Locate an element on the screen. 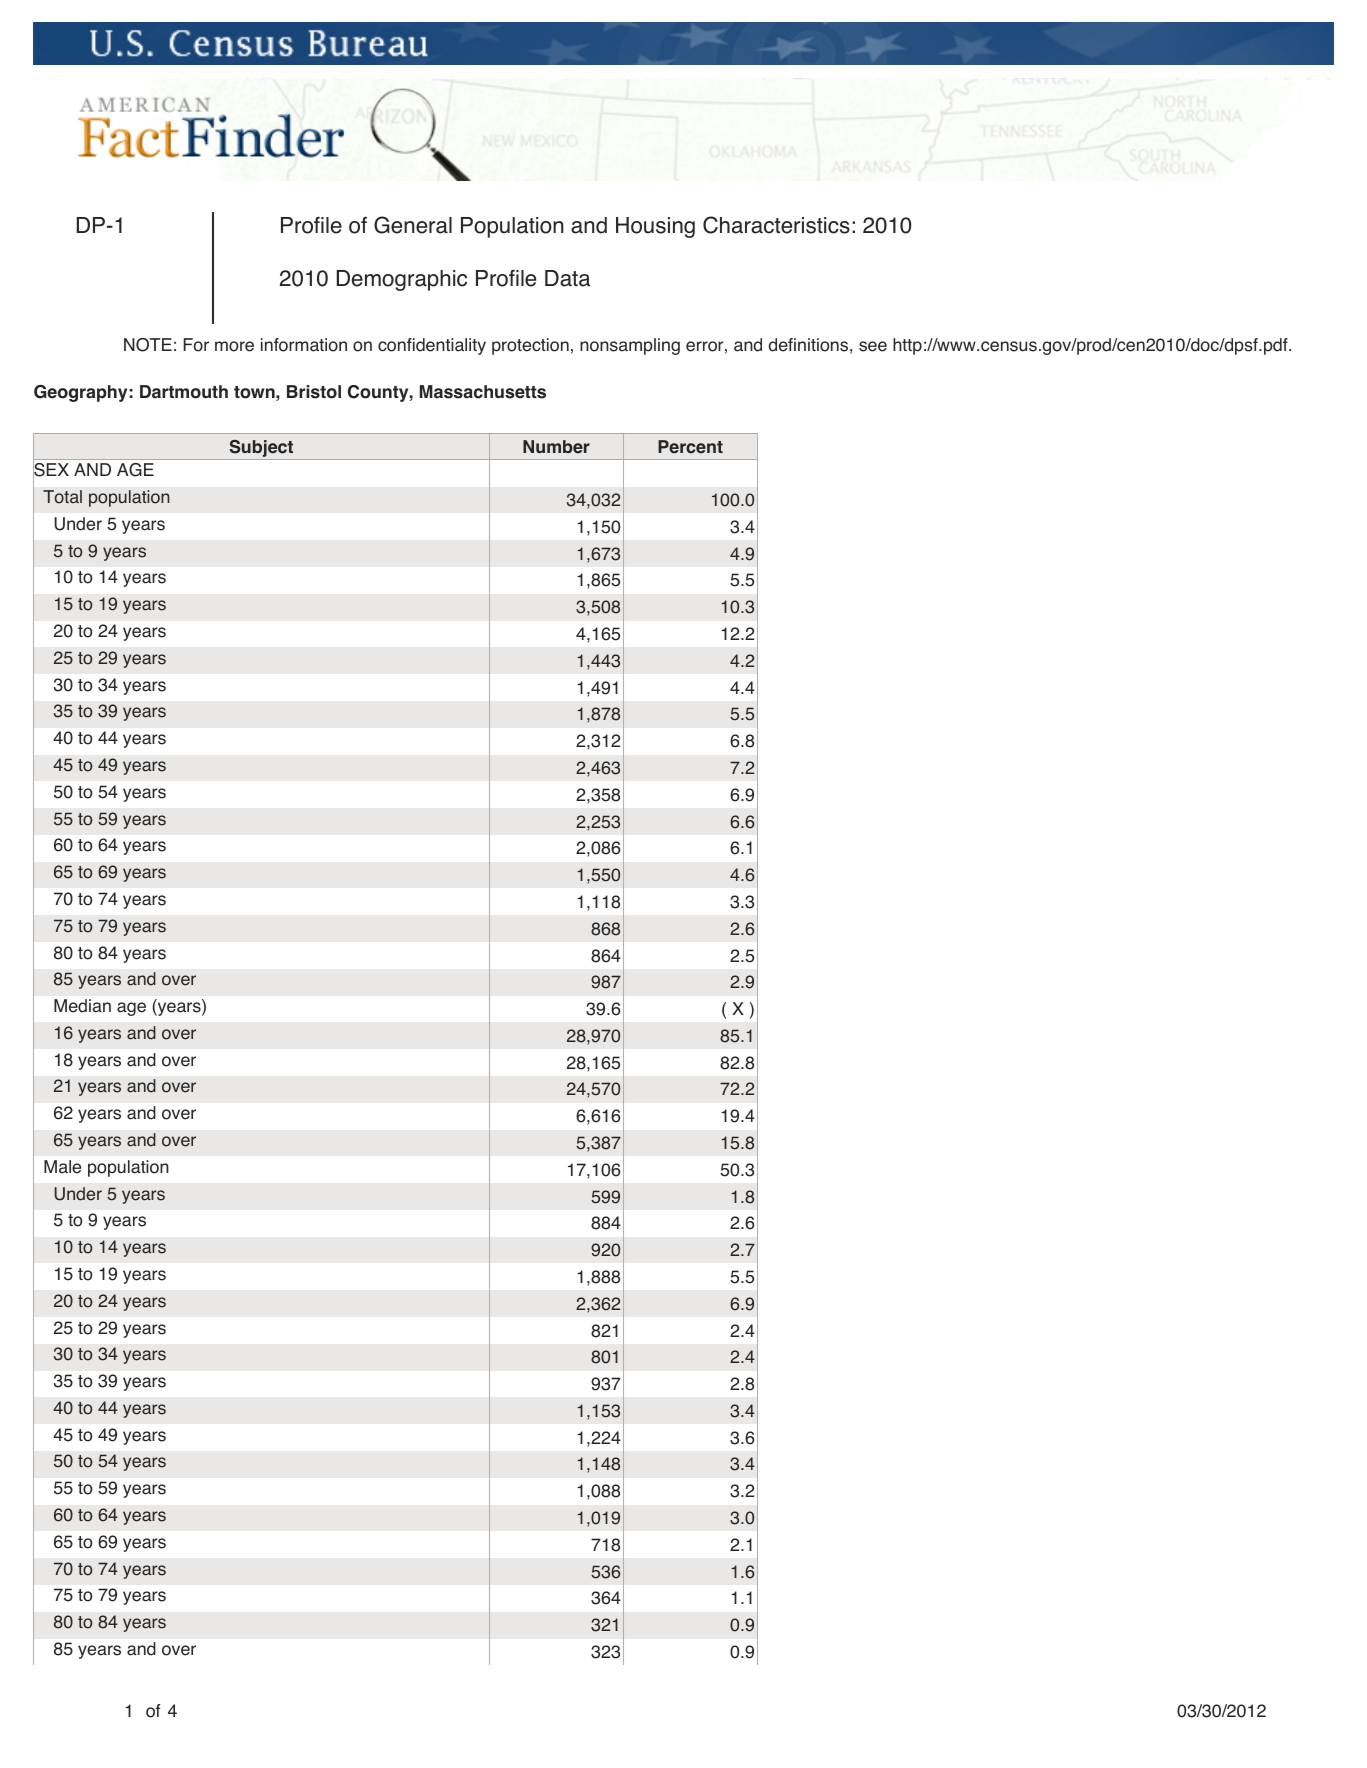  Percent is located at coordinates (690, 447).
